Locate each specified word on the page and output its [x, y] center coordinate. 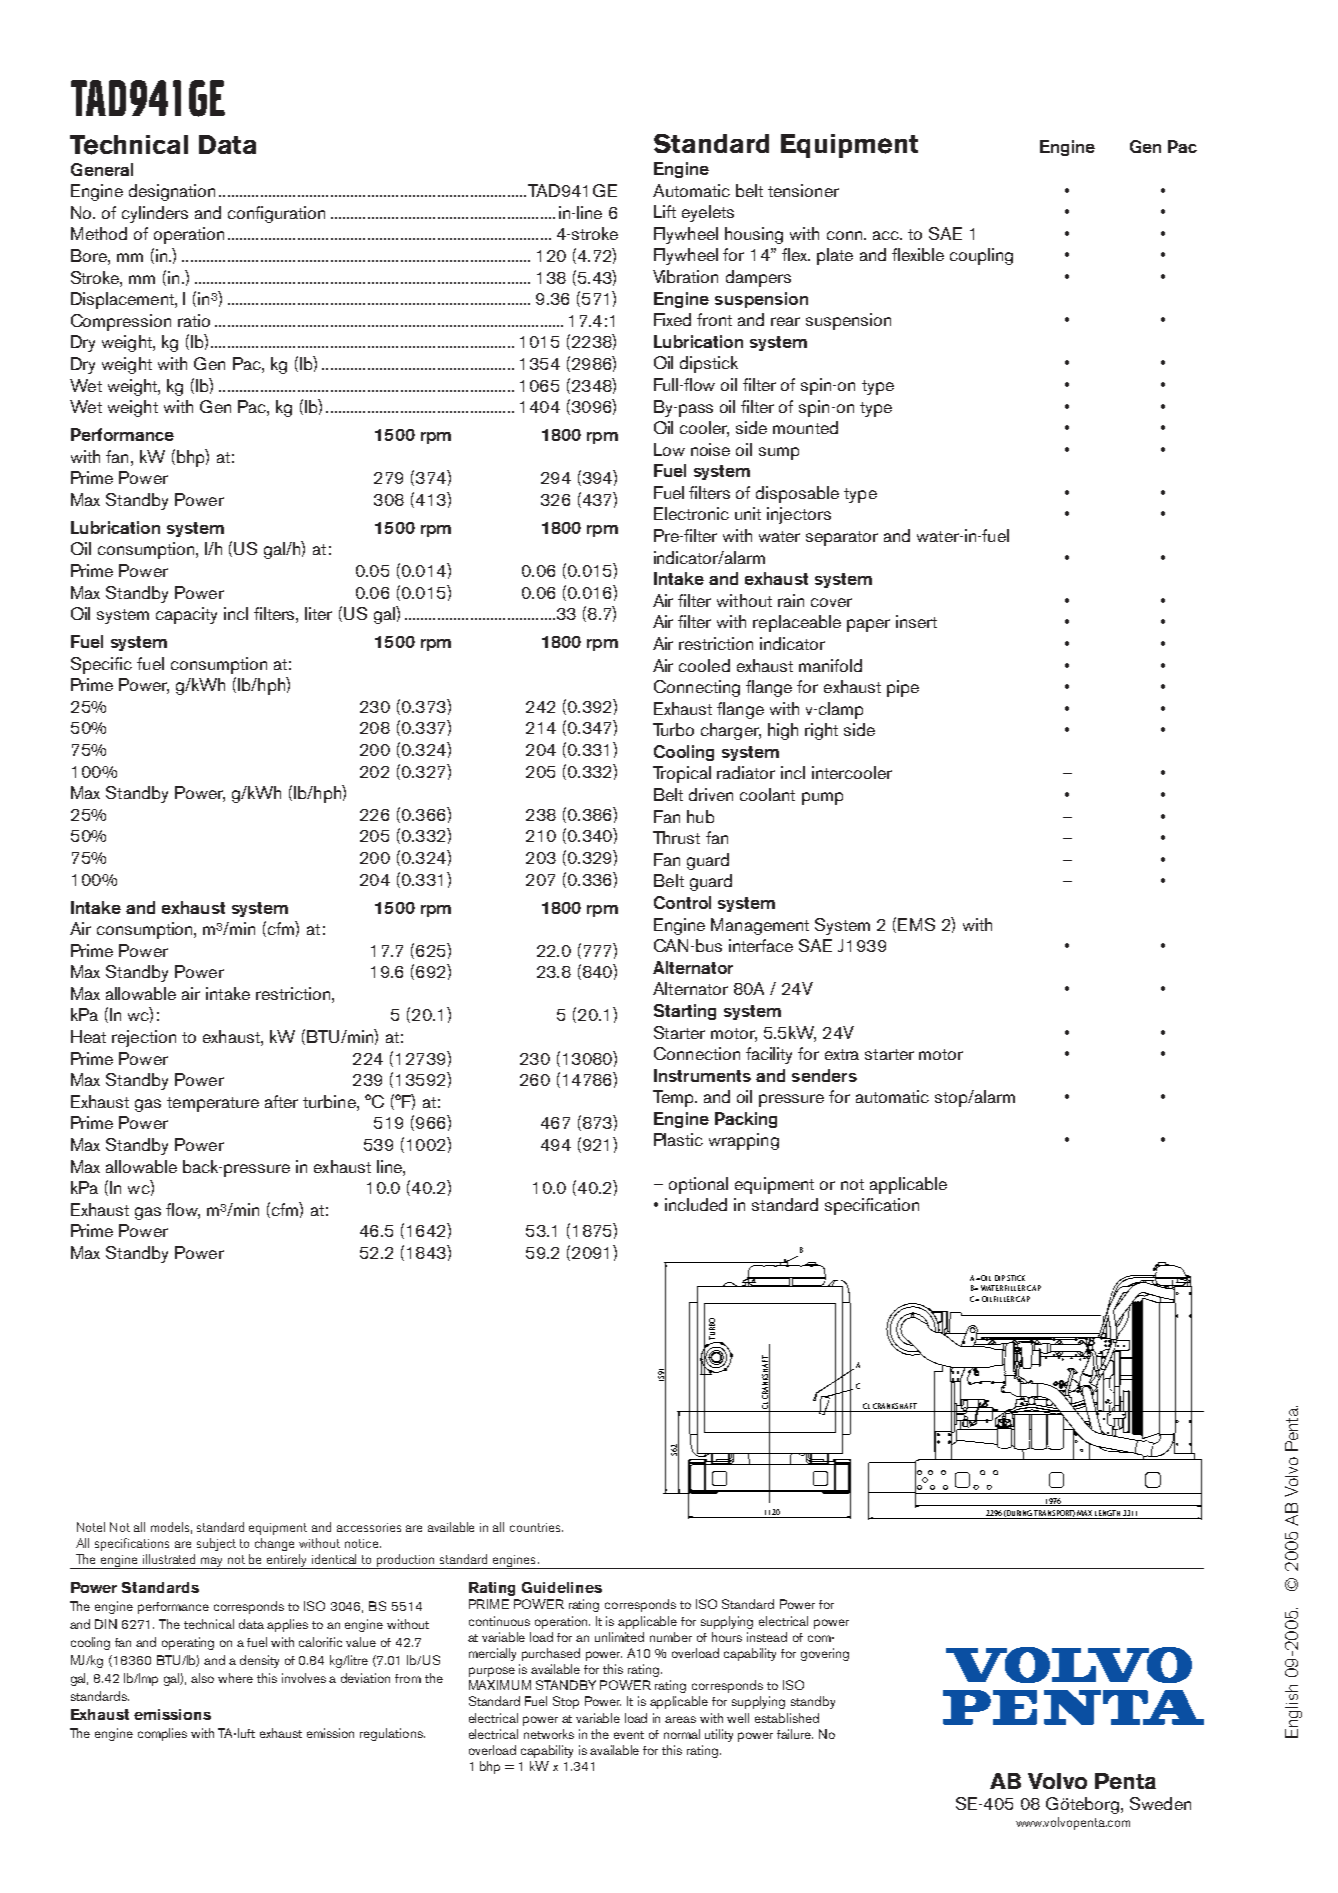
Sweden [1160, 1803]
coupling [981, 256]
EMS [916, 924]
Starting [685, 1012]
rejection [144, 1038]
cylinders [155, 214]
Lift [665, 211]
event [629, 1735]
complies [162, 1734]
